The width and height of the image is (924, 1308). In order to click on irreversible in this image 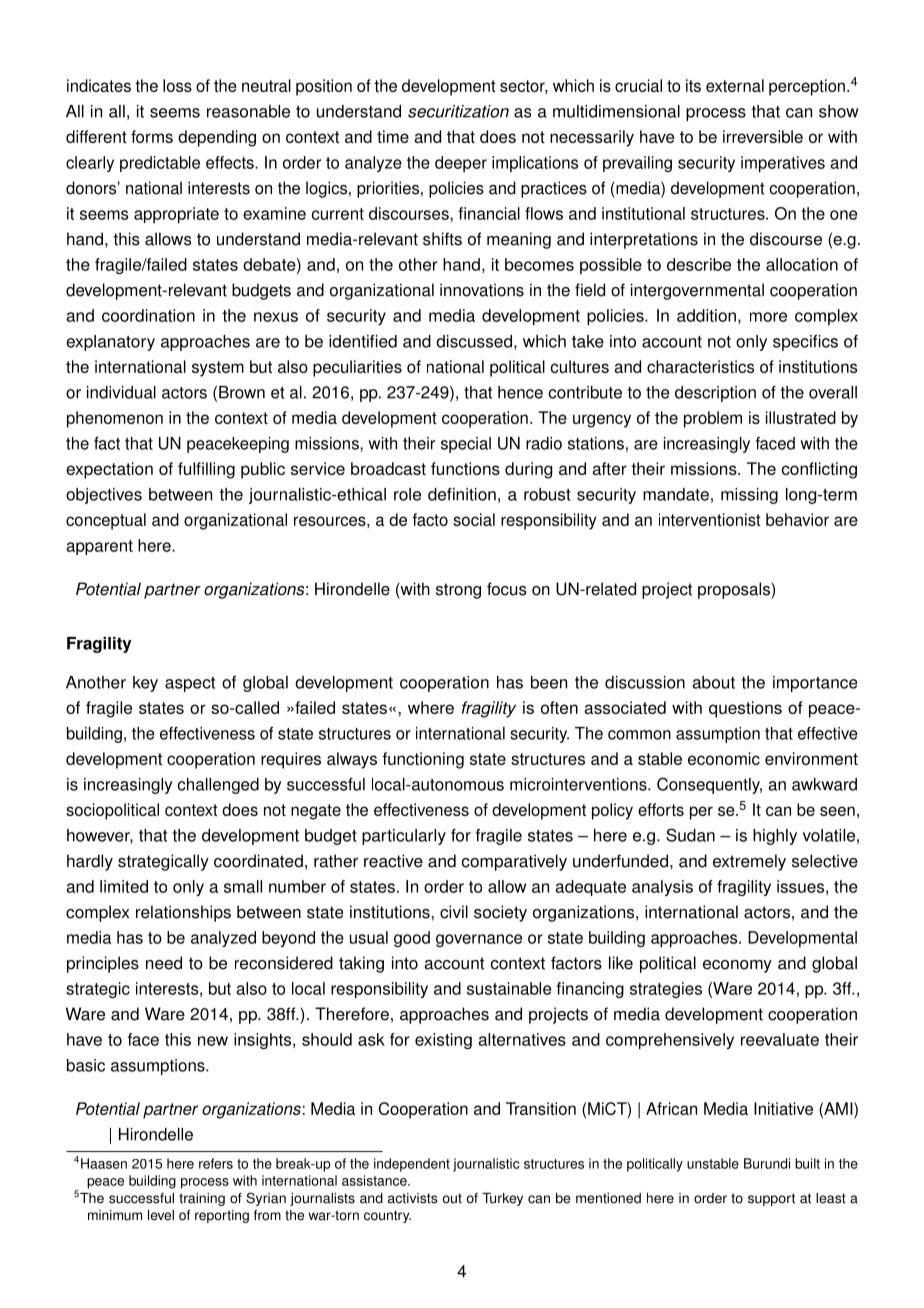, I will do `click(763, 136)`.
